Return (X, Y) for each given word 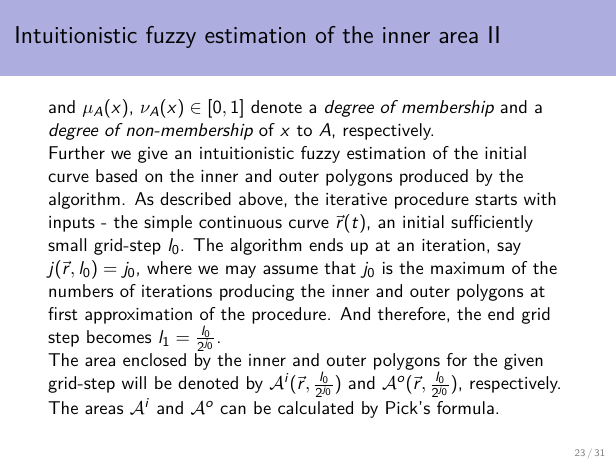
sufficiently (492, 223)
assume (290, 269)
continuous (240, 222)
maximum (467, 268)
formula (465, 407)
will (134, 382)
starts (496, 199)
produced (434, 177)
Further (77, 152)
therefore (411, 313)
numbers (81, 290)
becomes (119, 336)
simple (168, 223)
